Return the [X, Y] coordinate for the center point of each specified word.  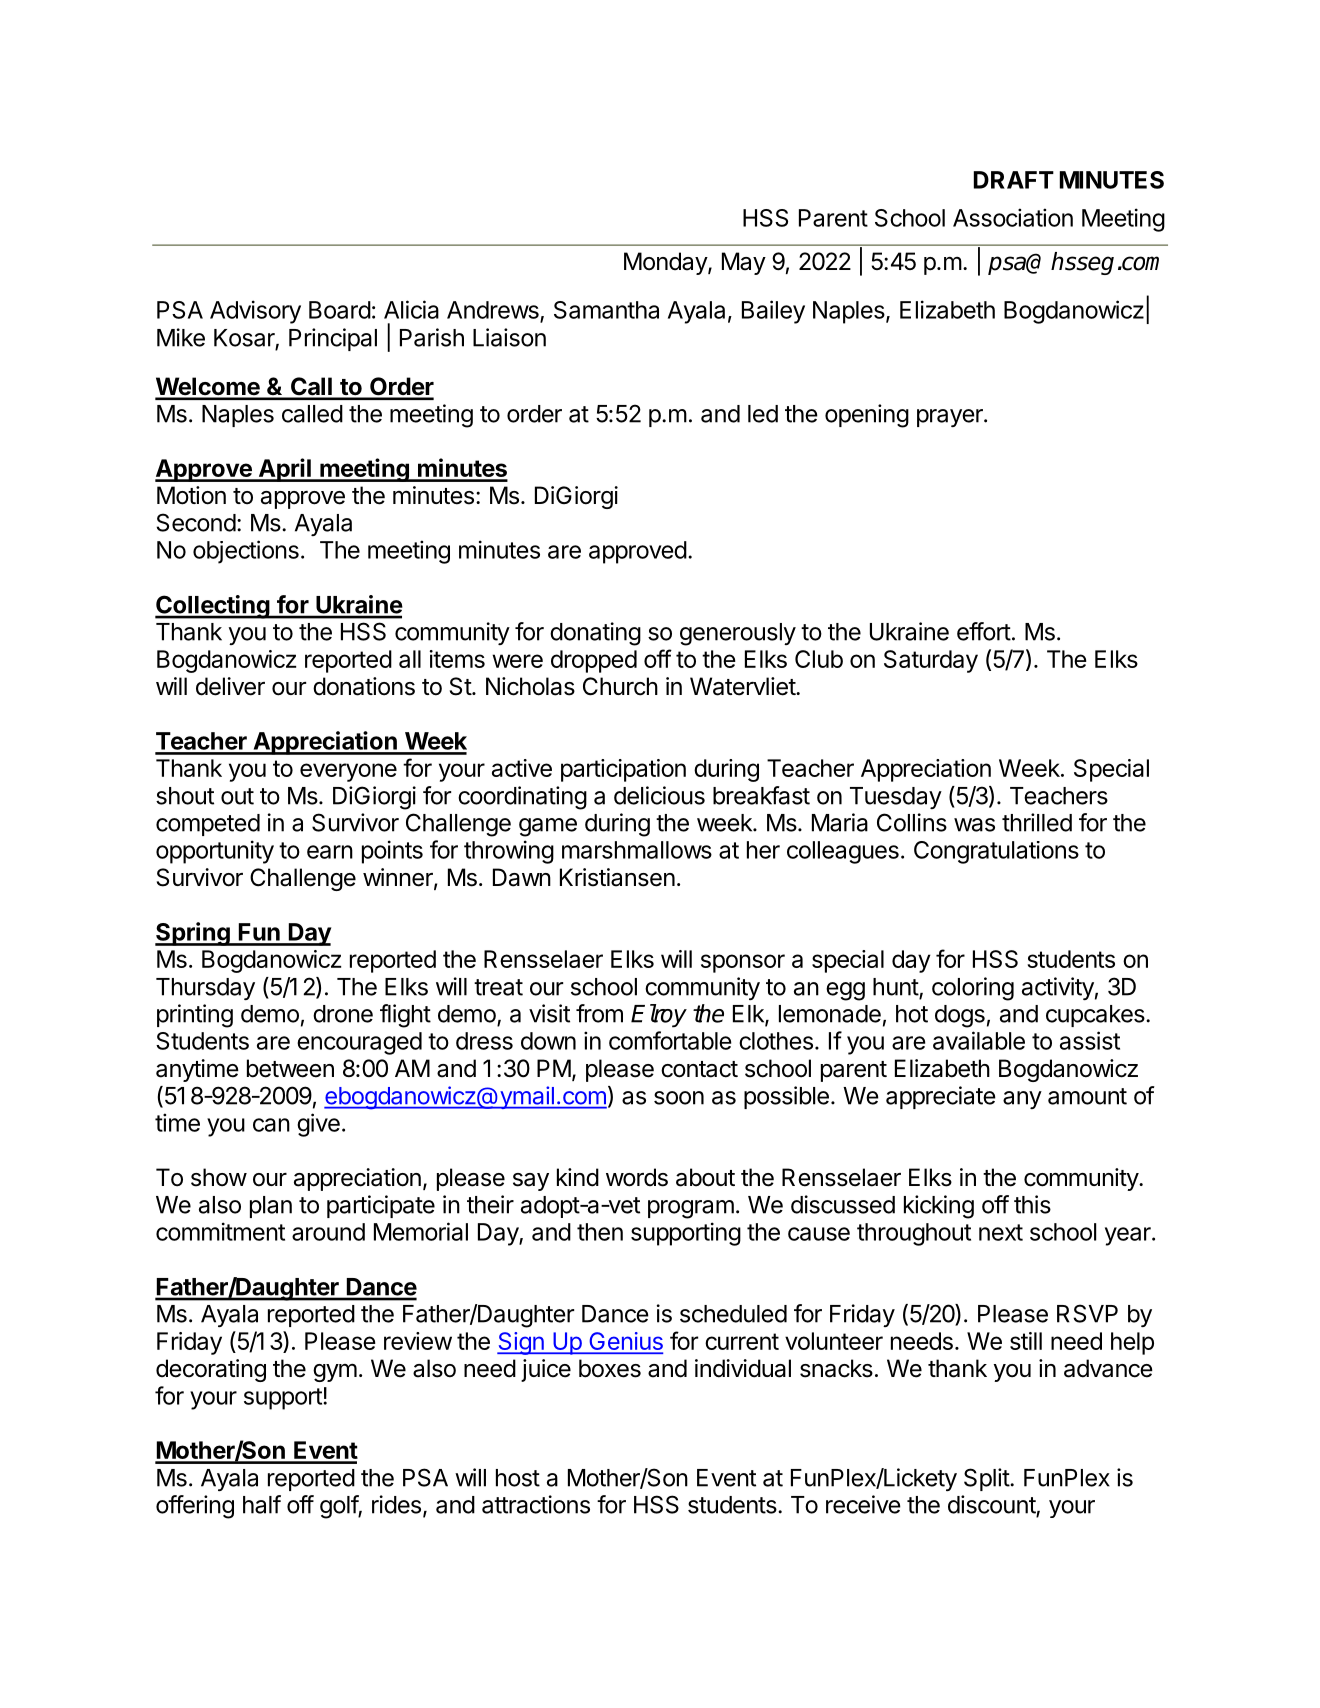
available [979, 1040]
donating [595, 634]
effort [984, 631]
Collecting [213, 607]
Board [340, 310]
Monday [666, 263]
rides [396, 1504]
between [290, 1068]
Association [1013, 217]
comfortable [670, 1040]
